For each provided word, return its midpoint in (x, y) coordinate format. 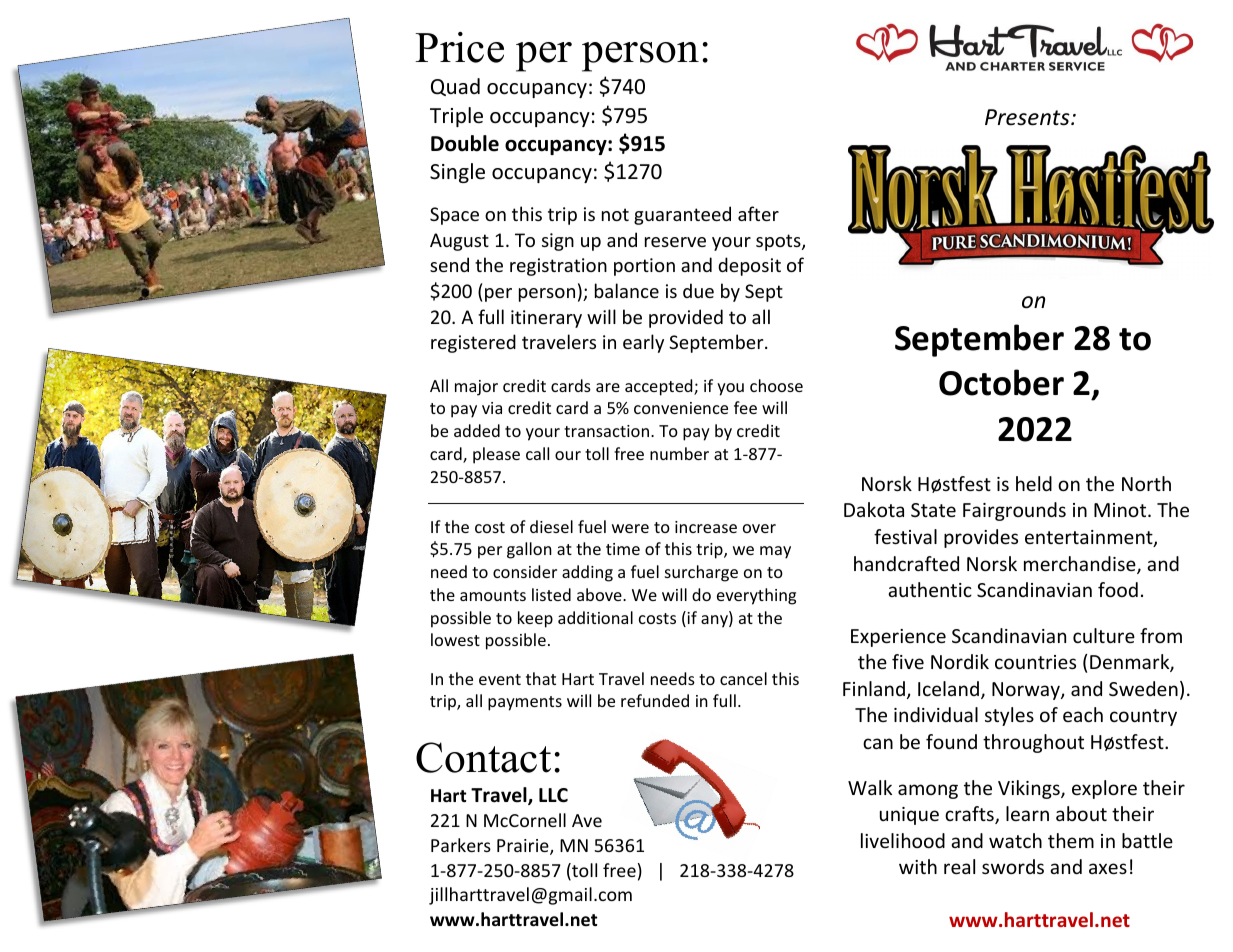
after (758, 213)
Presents (1028, 117)
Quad (455, 87)
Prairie (524, 847)
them (1071, 840)
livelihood (903, 840)
